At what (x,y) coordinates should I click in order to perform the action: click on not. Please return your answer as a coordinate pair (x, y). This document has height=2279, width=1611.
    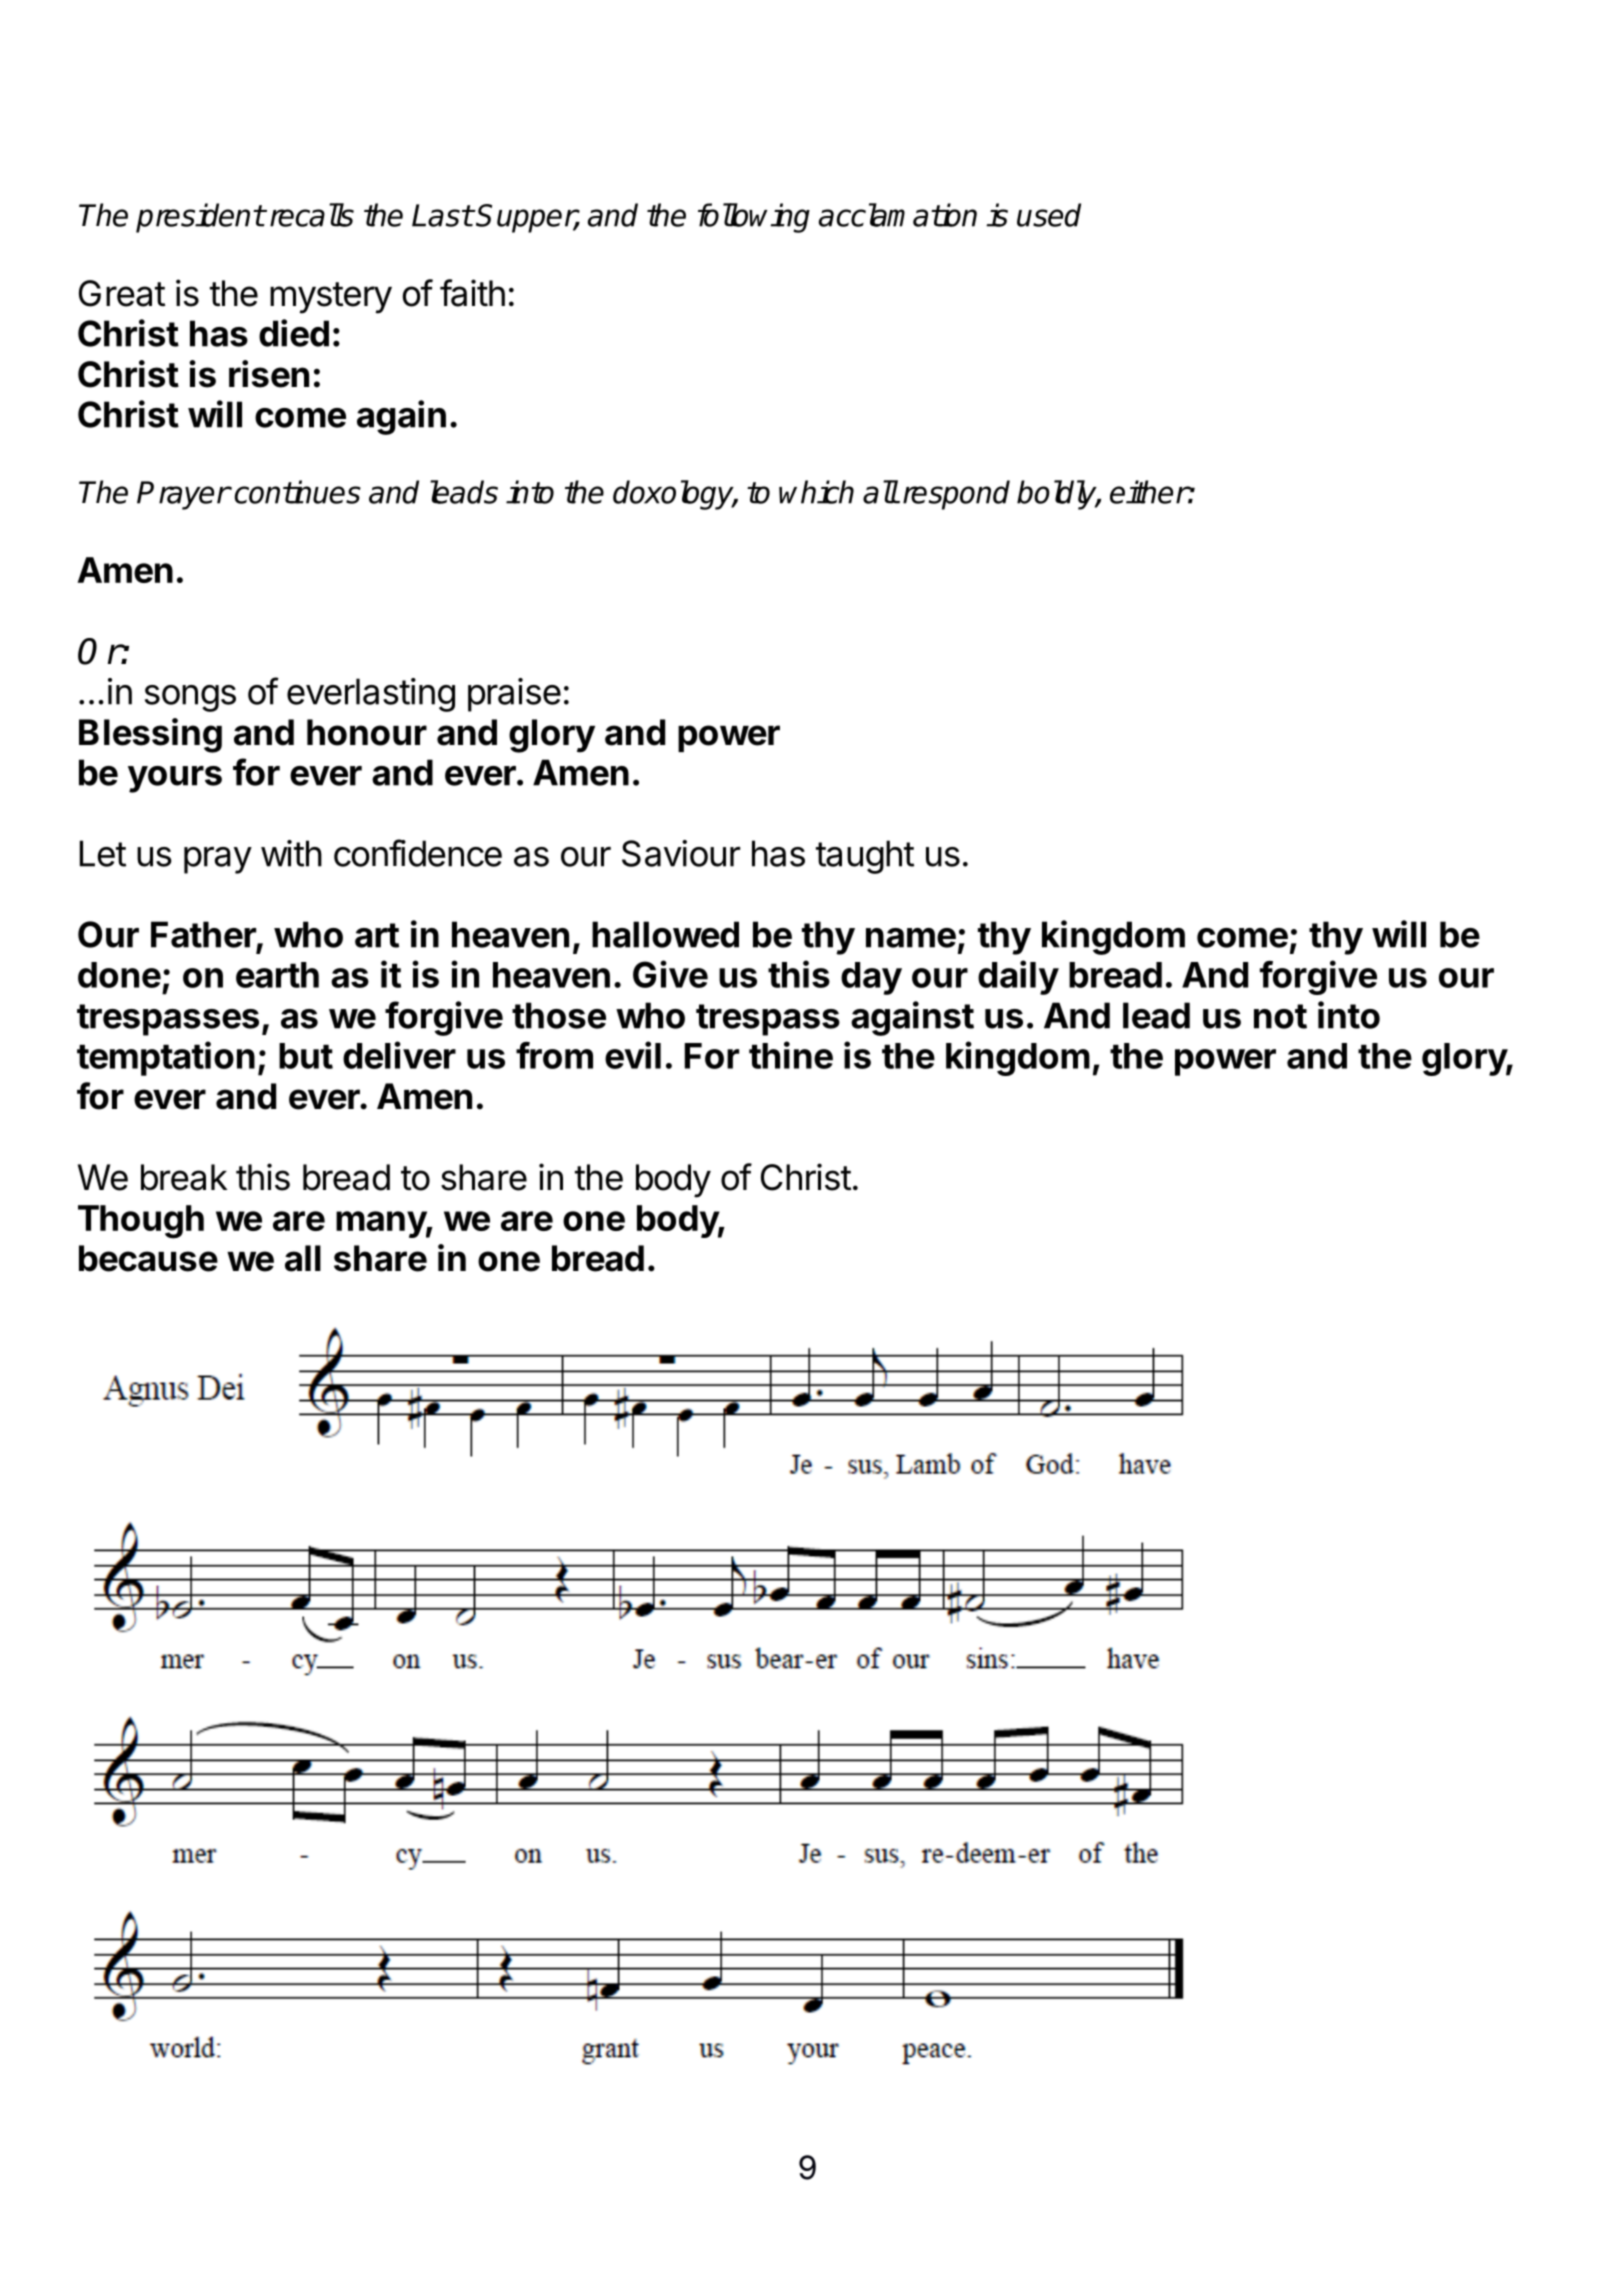
    Looking at the image, I should click on (1280, 1016).
